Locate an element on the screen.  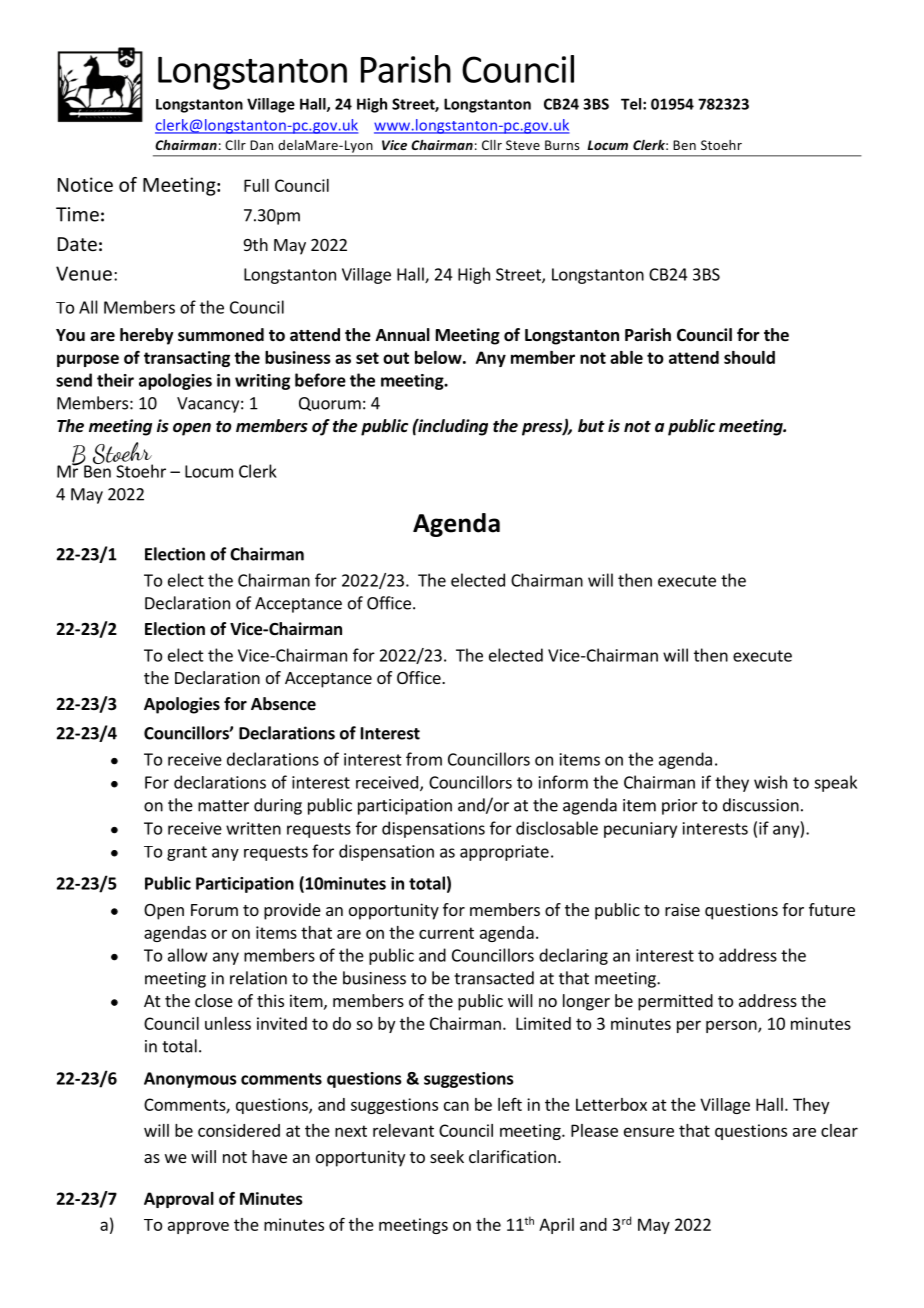
Notice is located at coordinates (85, 184).
